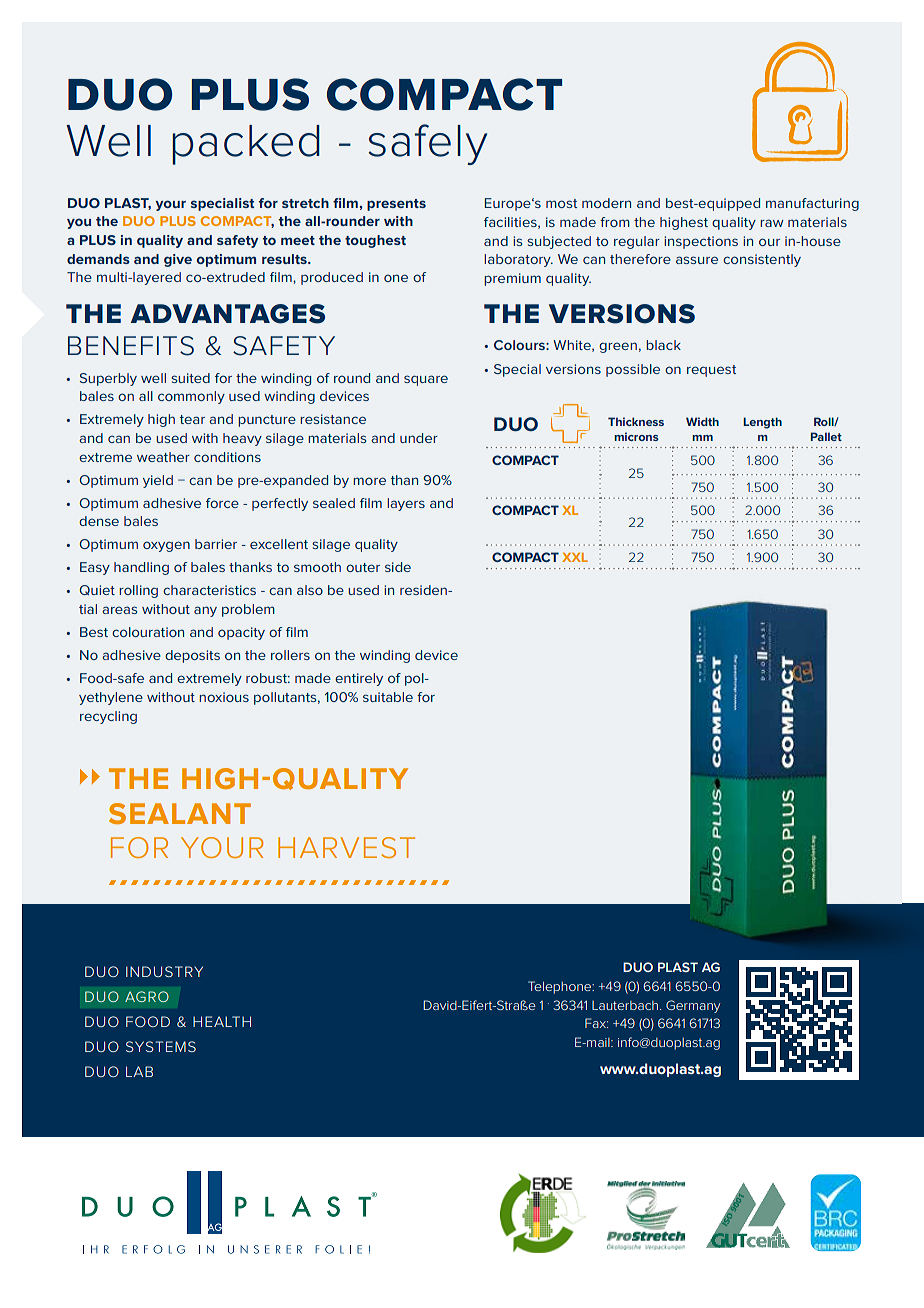  Describe the element at coordinates (426, 380) in the screenshot. I see `square` at that location.
